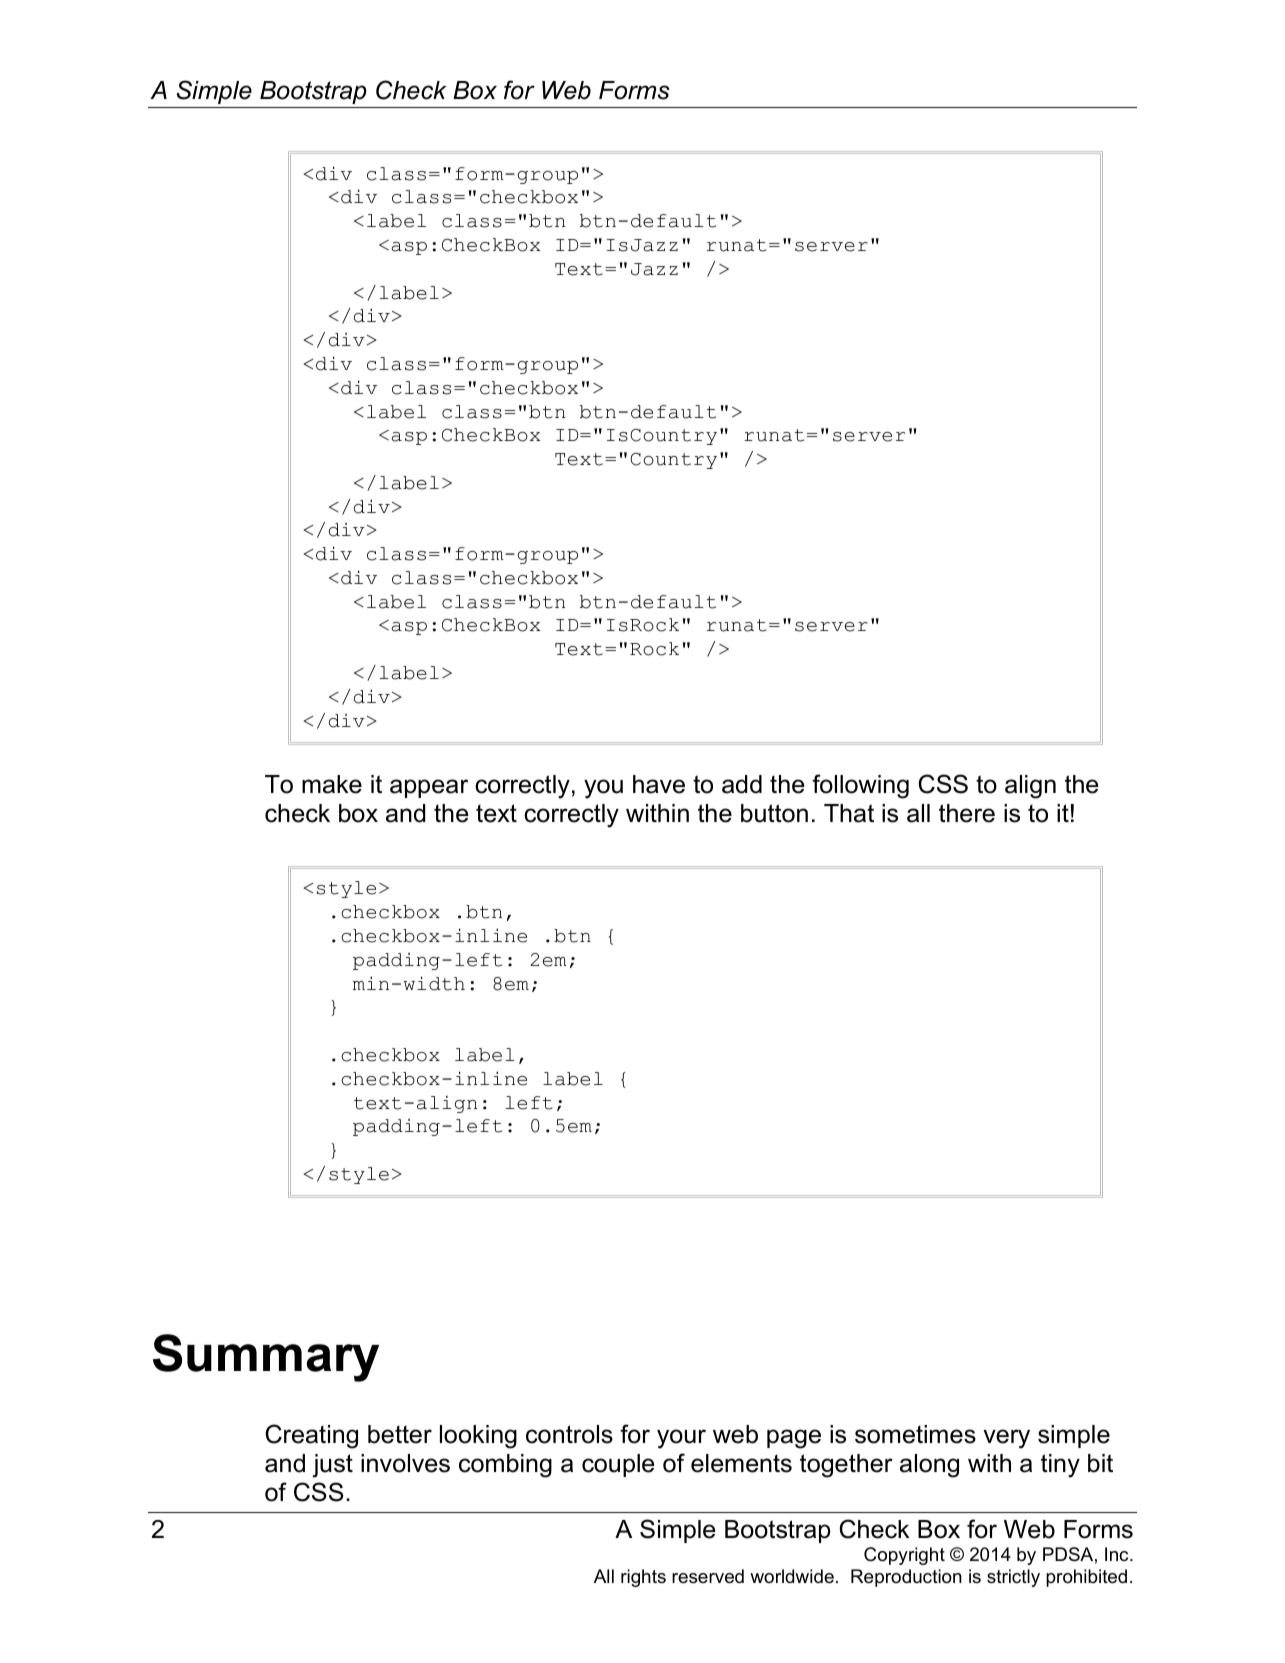 The height and width of the screenshot is (1663, 1285). I want to click on make, so click(332, 784).
